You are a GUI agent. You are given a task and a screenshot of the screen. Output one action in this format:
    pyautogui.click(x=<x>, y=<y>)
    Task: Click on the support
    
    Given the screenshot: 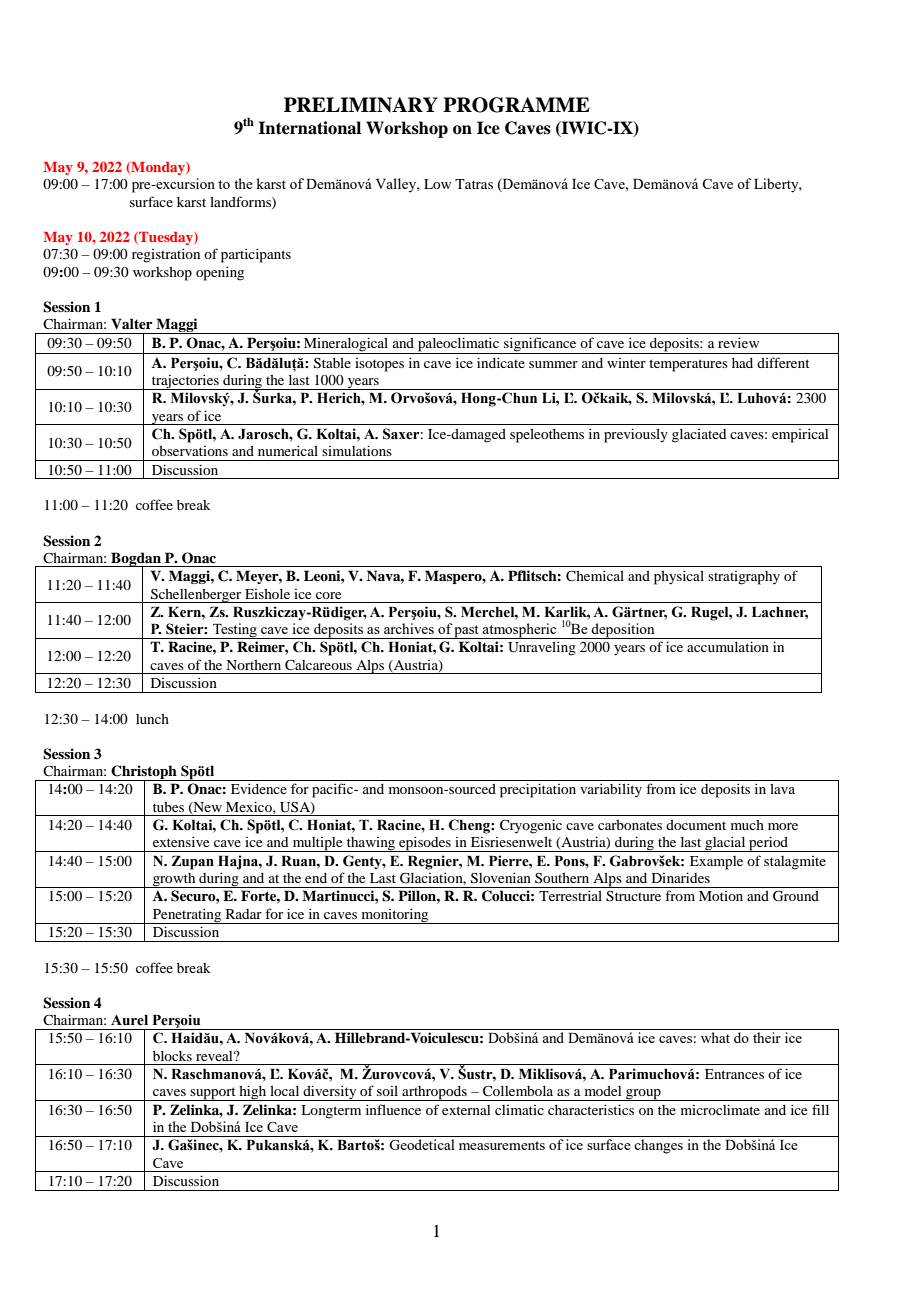 What is the action you would take?
    pyautogui.click(x=213, y=1094)
